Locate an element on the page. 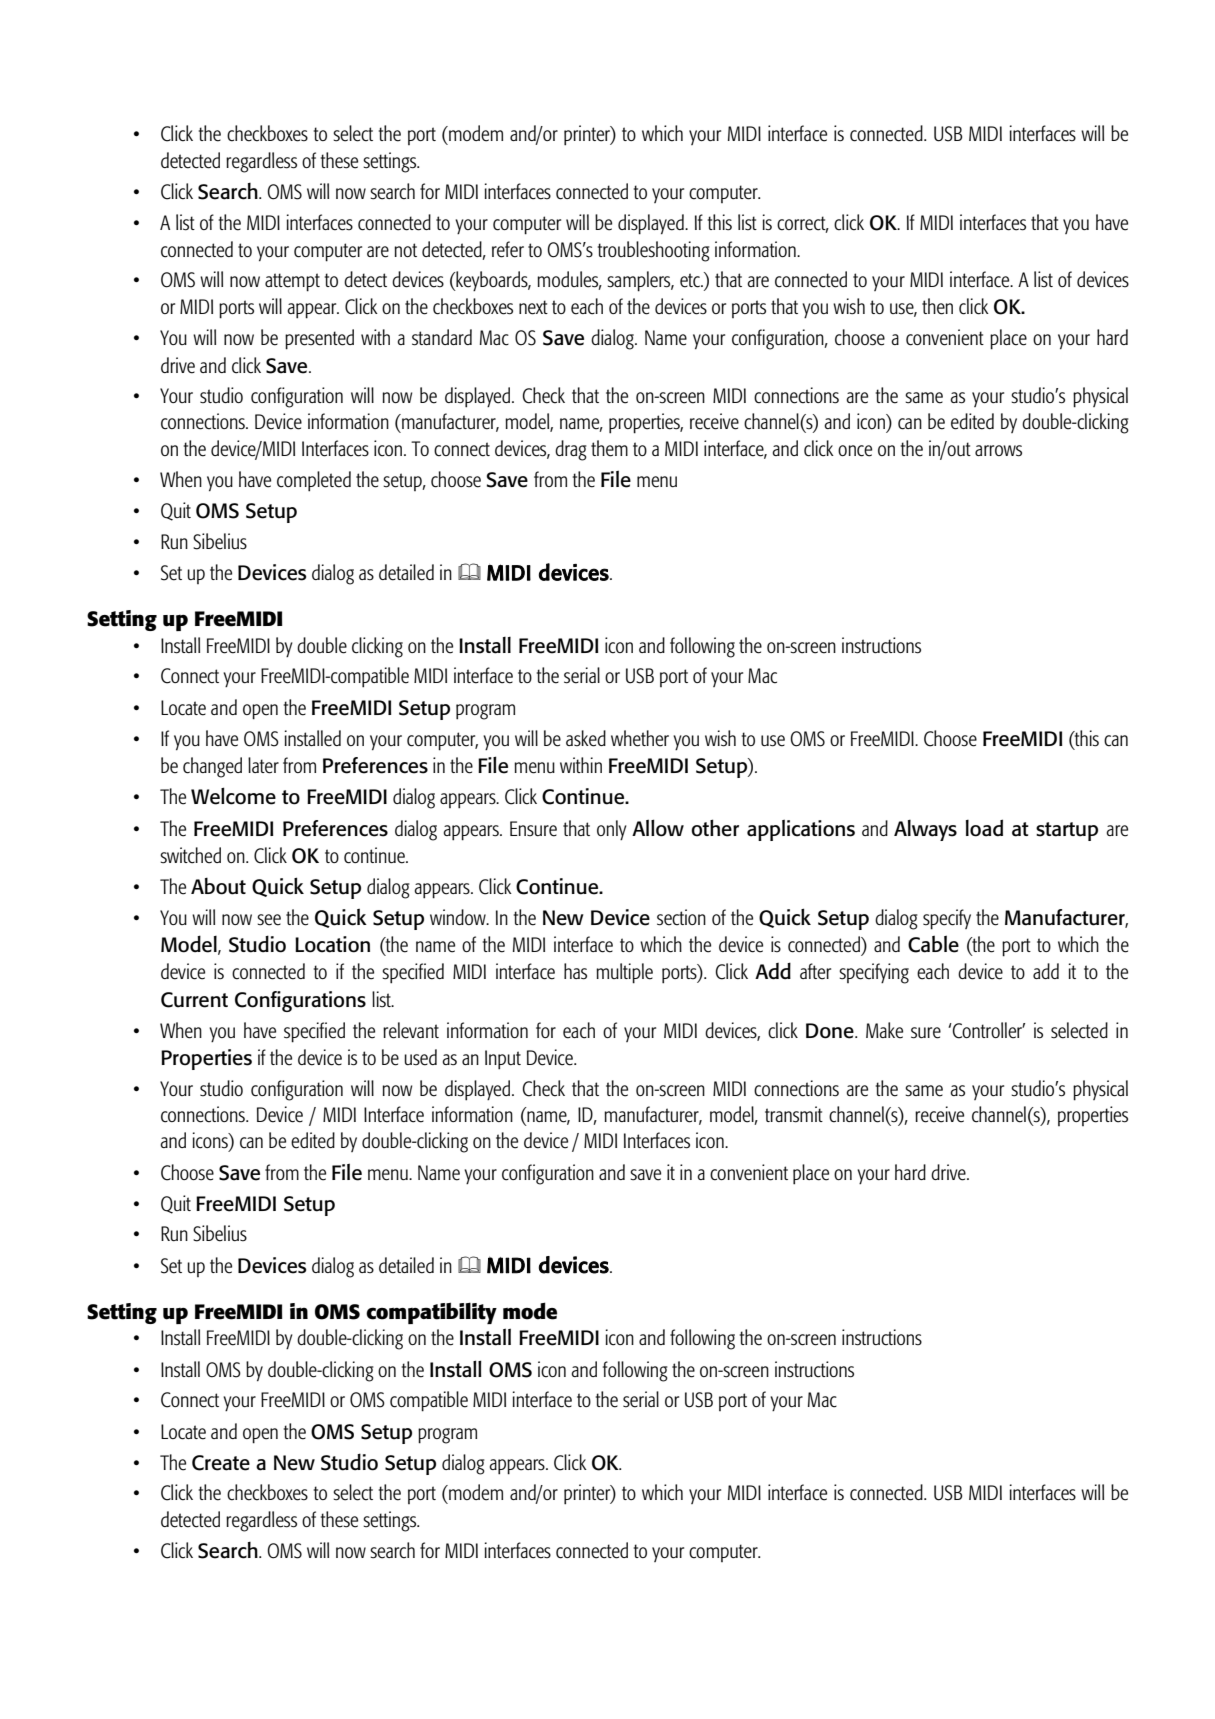 The height and width of the page is (1719, 1215). then is located at coordinates (937, 306).
